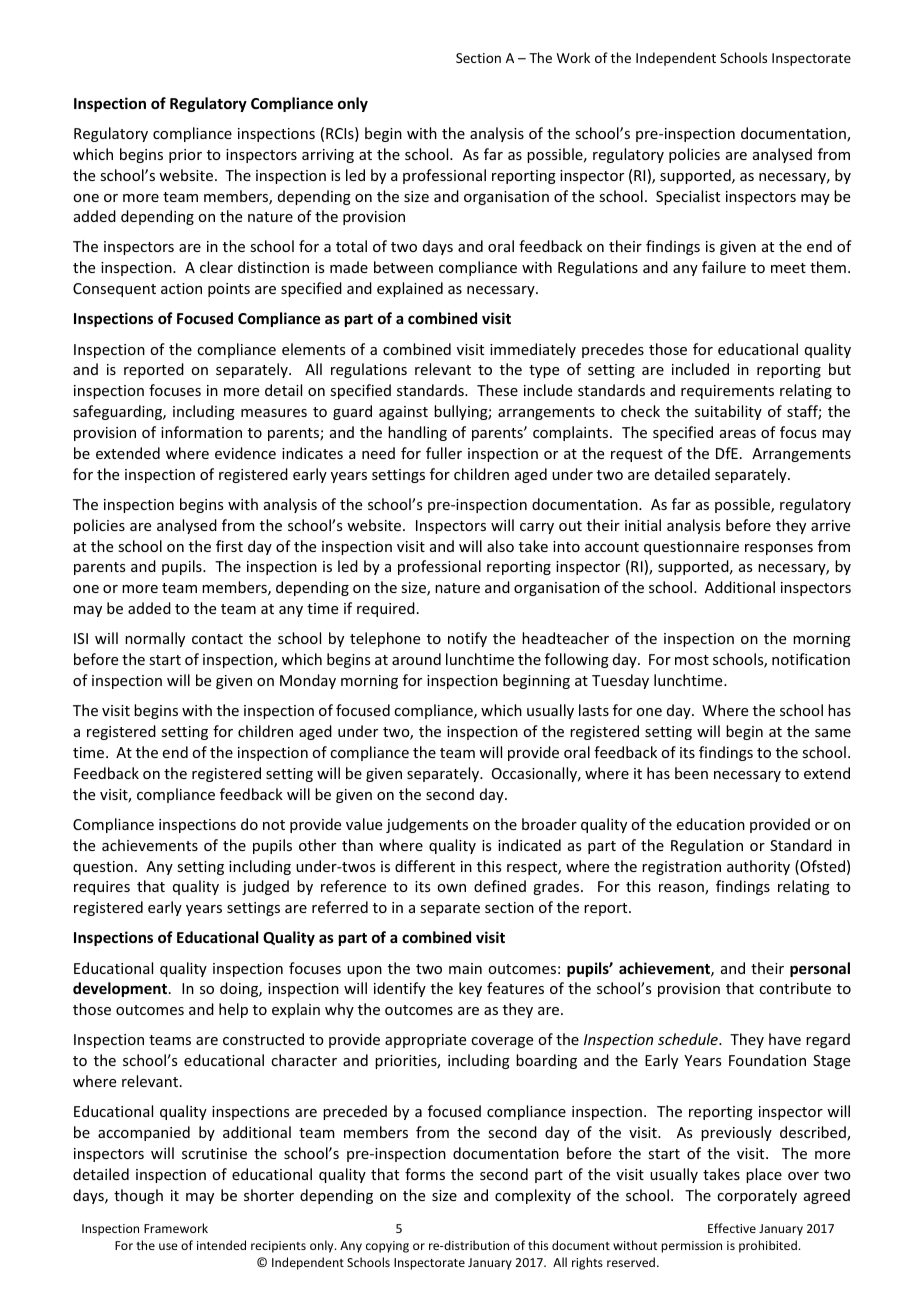 The width and height of the image is (924, 1308). I want to click on intended, so click(221, 1245).
